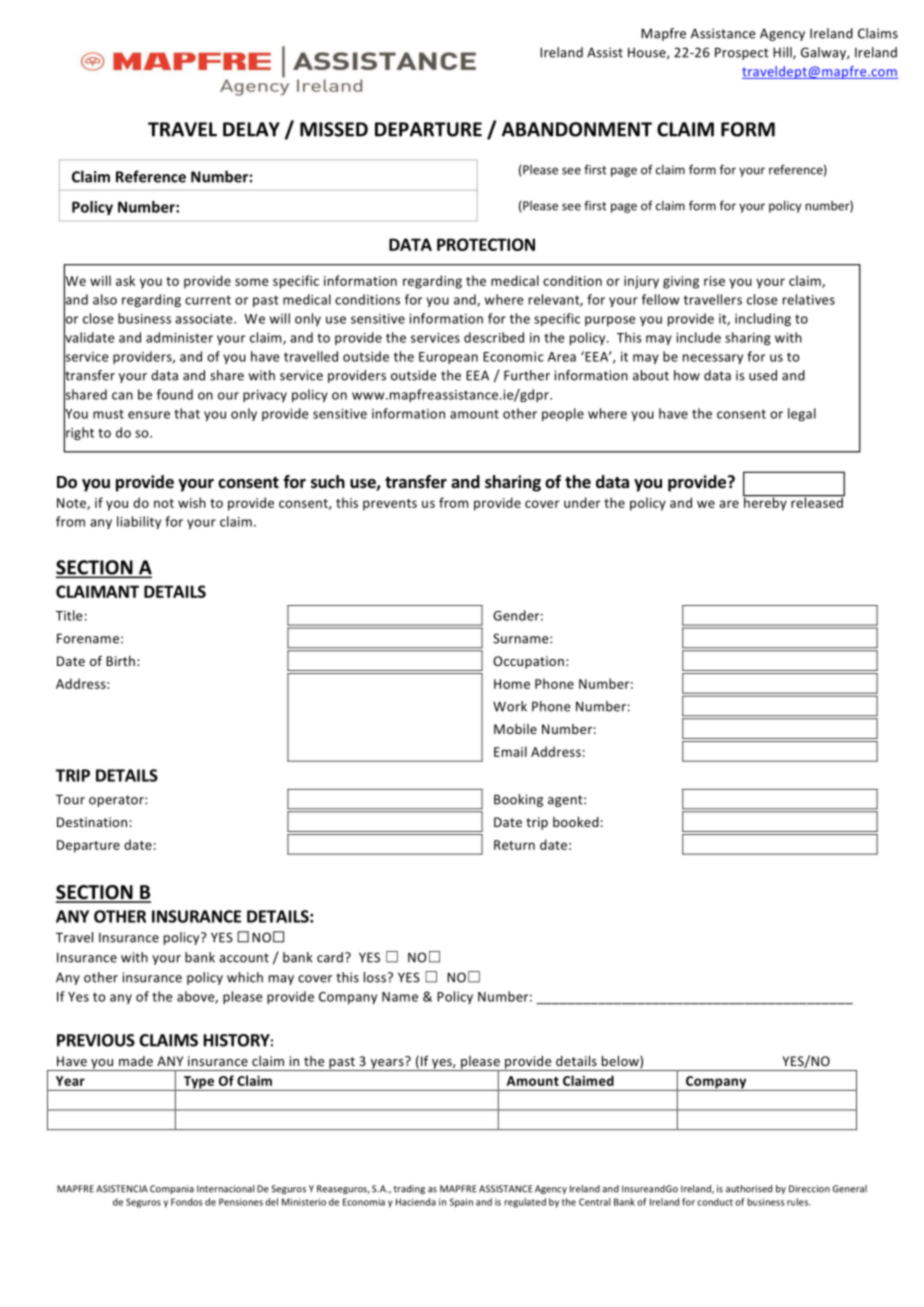 This page has width=924, height=1307. I want to click on administer, so click(179, 337).
